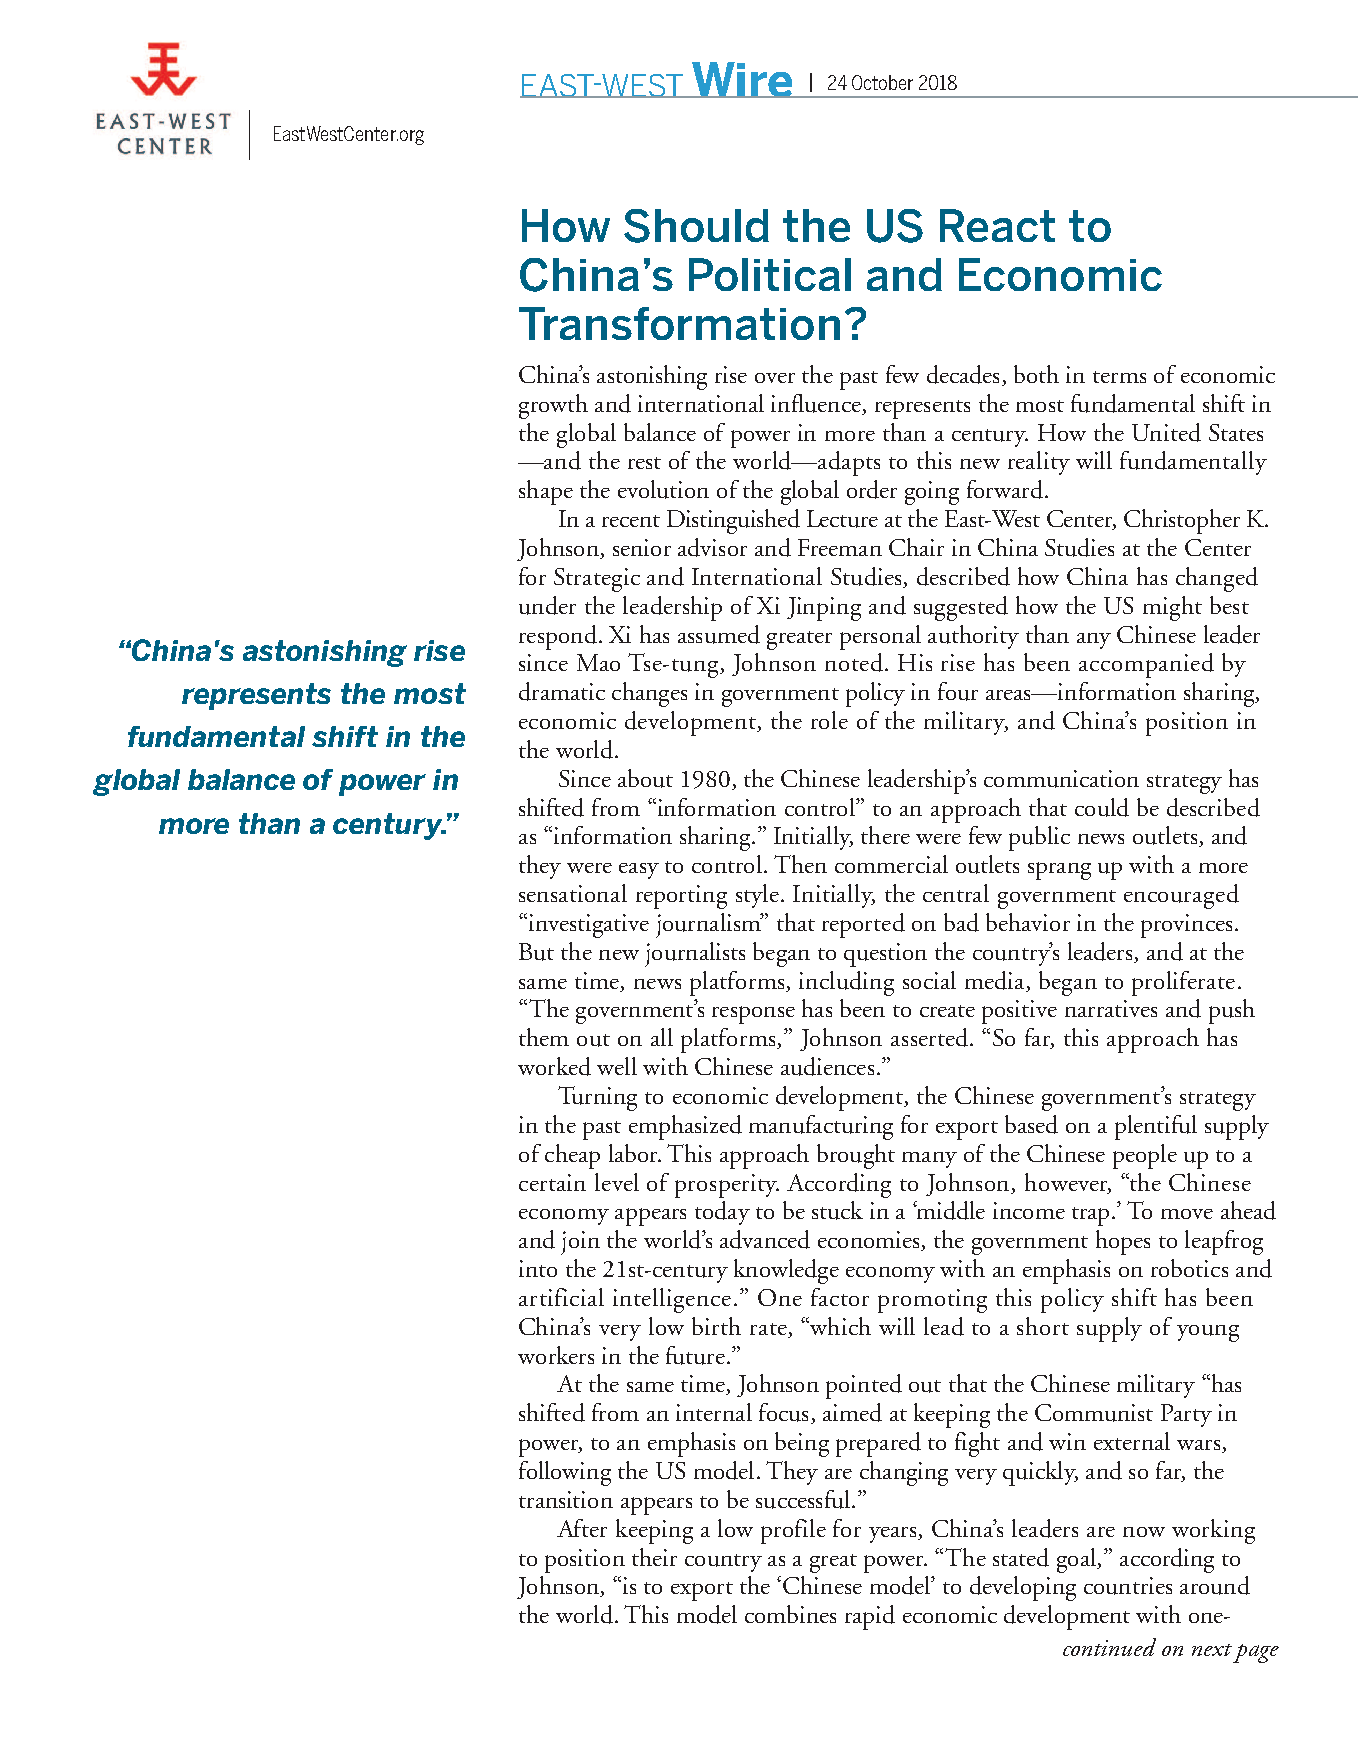 Image resolution: width=1358 pixels, height=1758 pixels. What do you see at coordinates (1166, 432) in the screenshot?
I see `United` at bounding box center [1166, 432].
